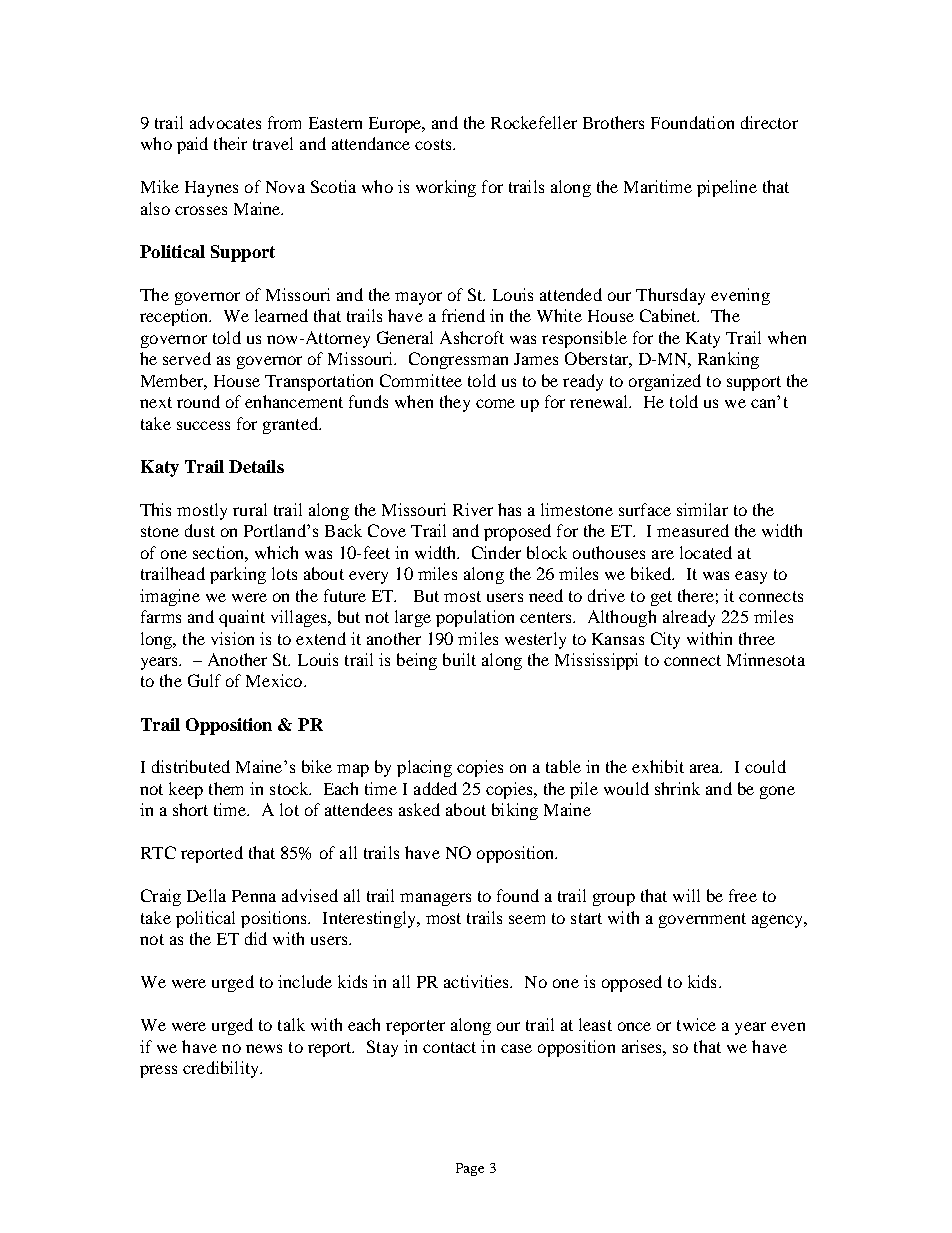  What do you see at coordinates (727, 188) in the screenshot?
I see `pipeline` at bounding box center [727, 188].
